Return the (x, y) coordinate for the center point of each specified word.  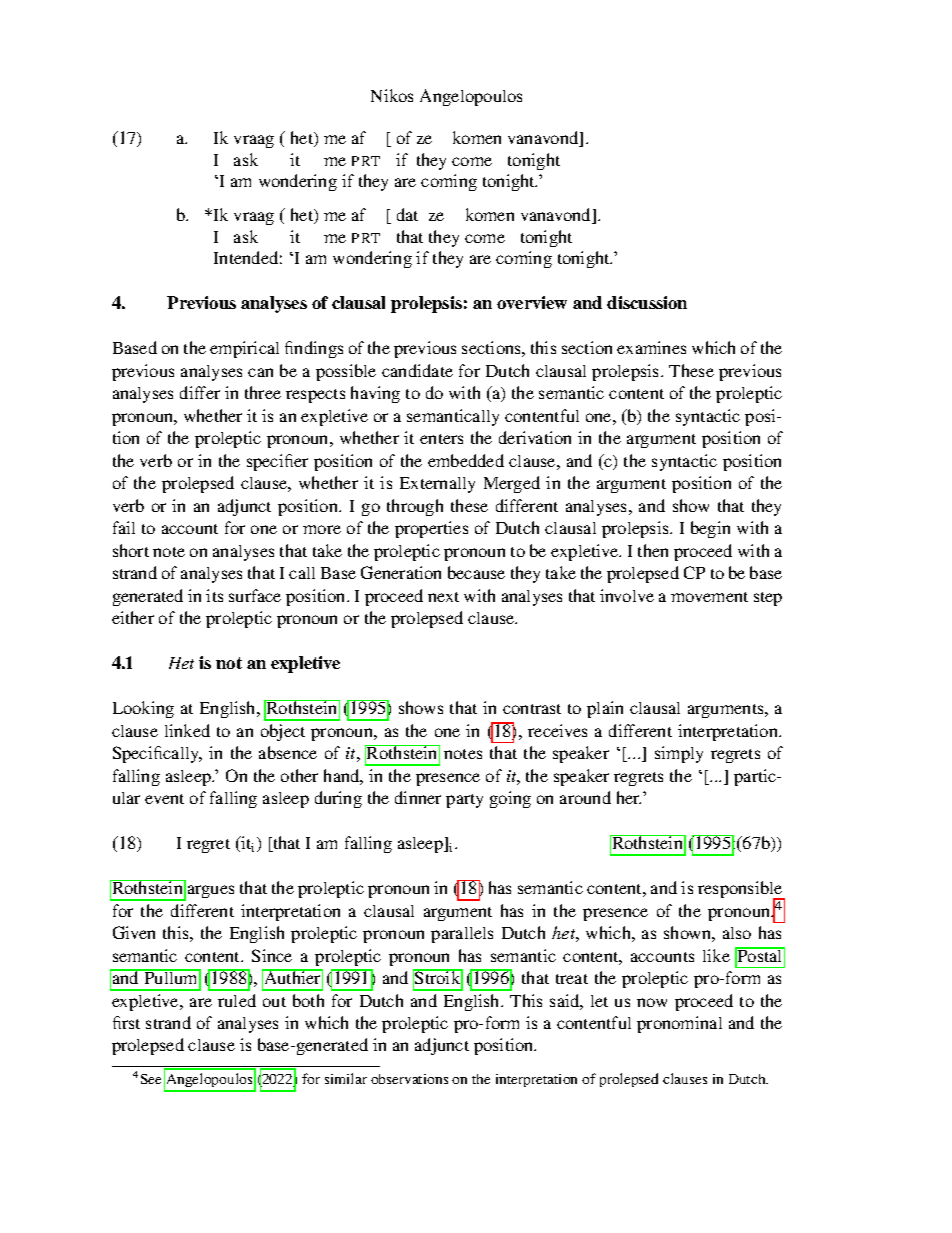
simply (679, 754)
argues (211, 891)
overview (532, 302)
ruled (237, 1000)
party (464, 801)
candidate (417, 370)
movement (709, 597)
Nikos (392, 95)
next (443, 597)
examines (651, 347)
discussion (647, 302)
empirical (244, 349)
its (214, 595)
